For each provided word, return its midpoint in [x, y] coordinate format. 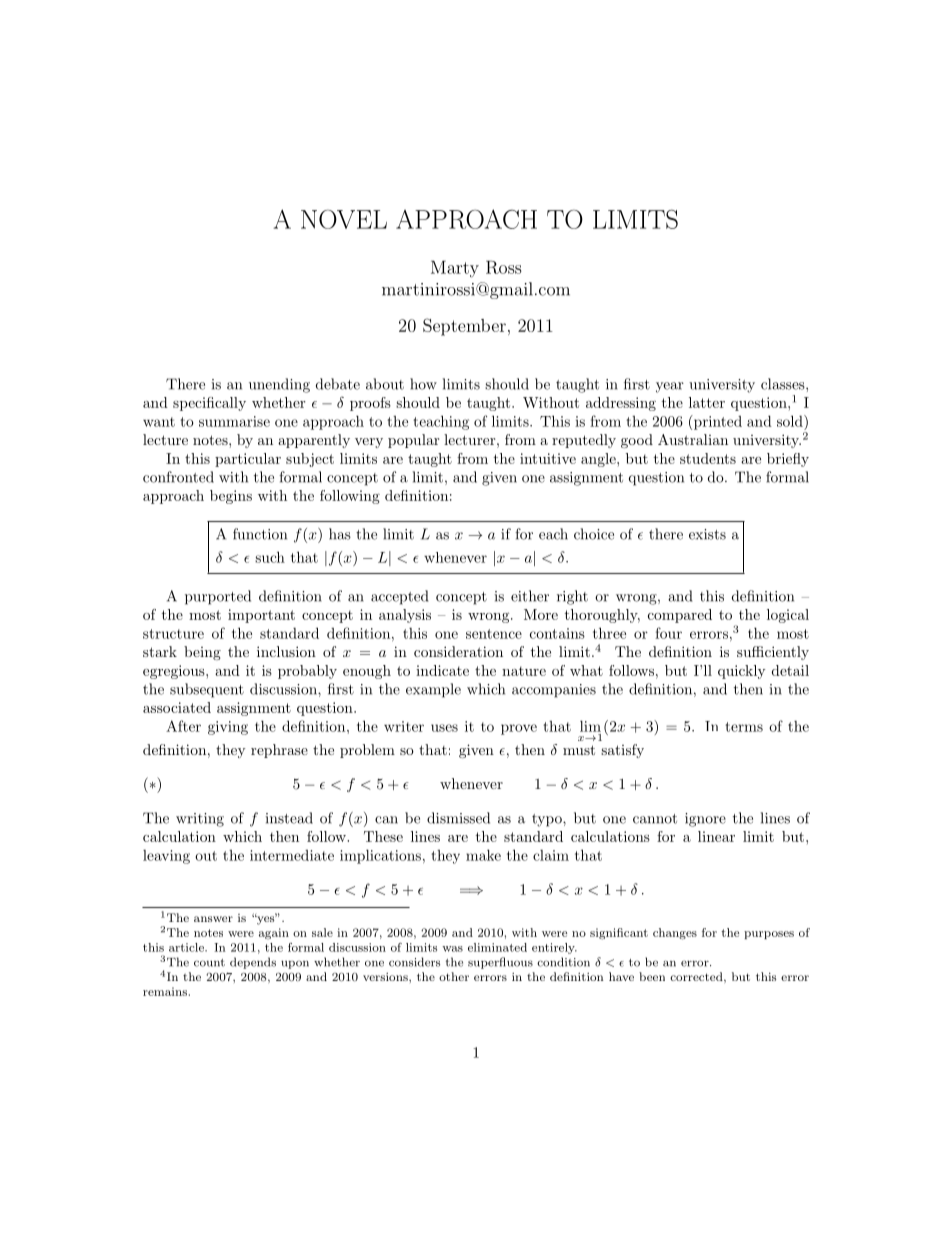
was [452, 949]
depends [253, 963]
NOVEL [344, 219]
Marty [455, 269]
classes [783, 384]
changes [675, 934]
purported [218, 597]
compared [680, 616]
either [530, 596]
